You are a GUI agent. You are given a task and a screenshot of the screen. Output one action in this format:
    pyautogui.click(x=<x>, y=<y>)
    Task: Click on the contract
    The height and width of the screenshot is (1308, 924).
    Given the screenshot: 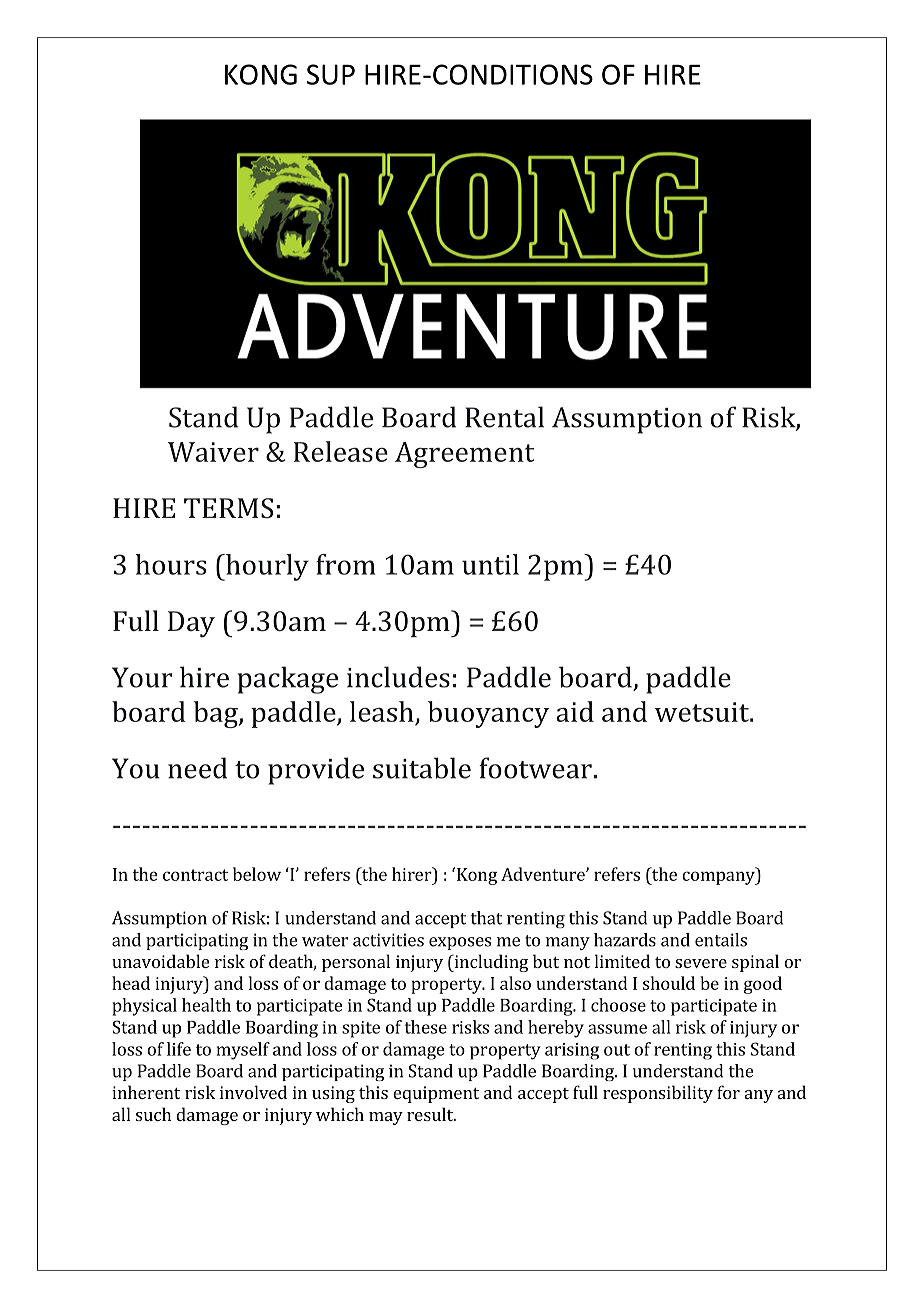 What is the action you would take?
    pyautogui.click(x=195, y=875)
